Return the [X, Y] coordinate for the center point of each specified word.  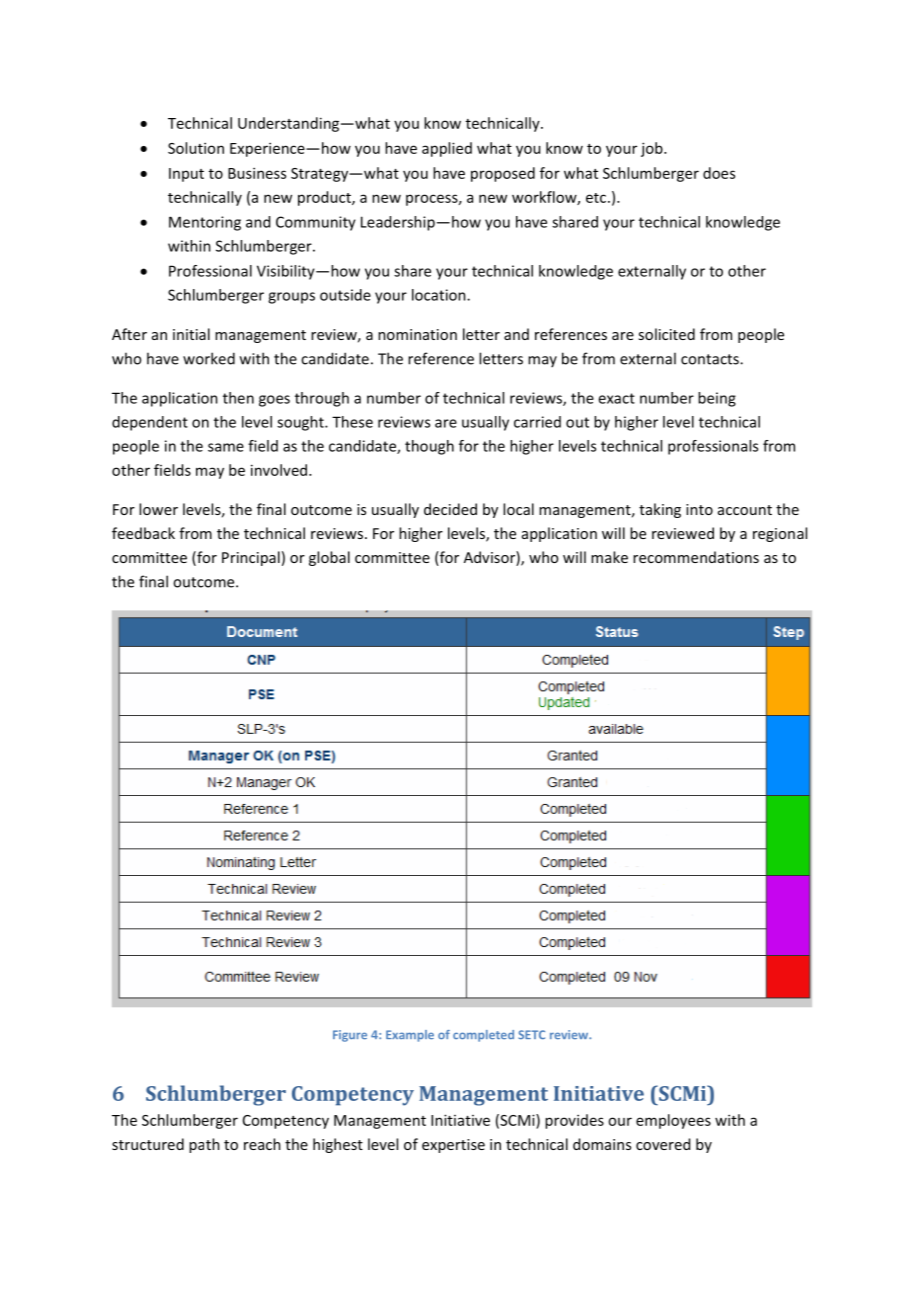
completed [483, 1036]
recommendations [696, 557]
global [329, 558]
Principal [251, 558]
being [717, 399]
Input [186, 175]
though [429, 447]
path [204, 1145]
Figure [350, 1036]
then [238, 398]
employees [673, 1121]
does [719, 173]
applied [447, 149]
